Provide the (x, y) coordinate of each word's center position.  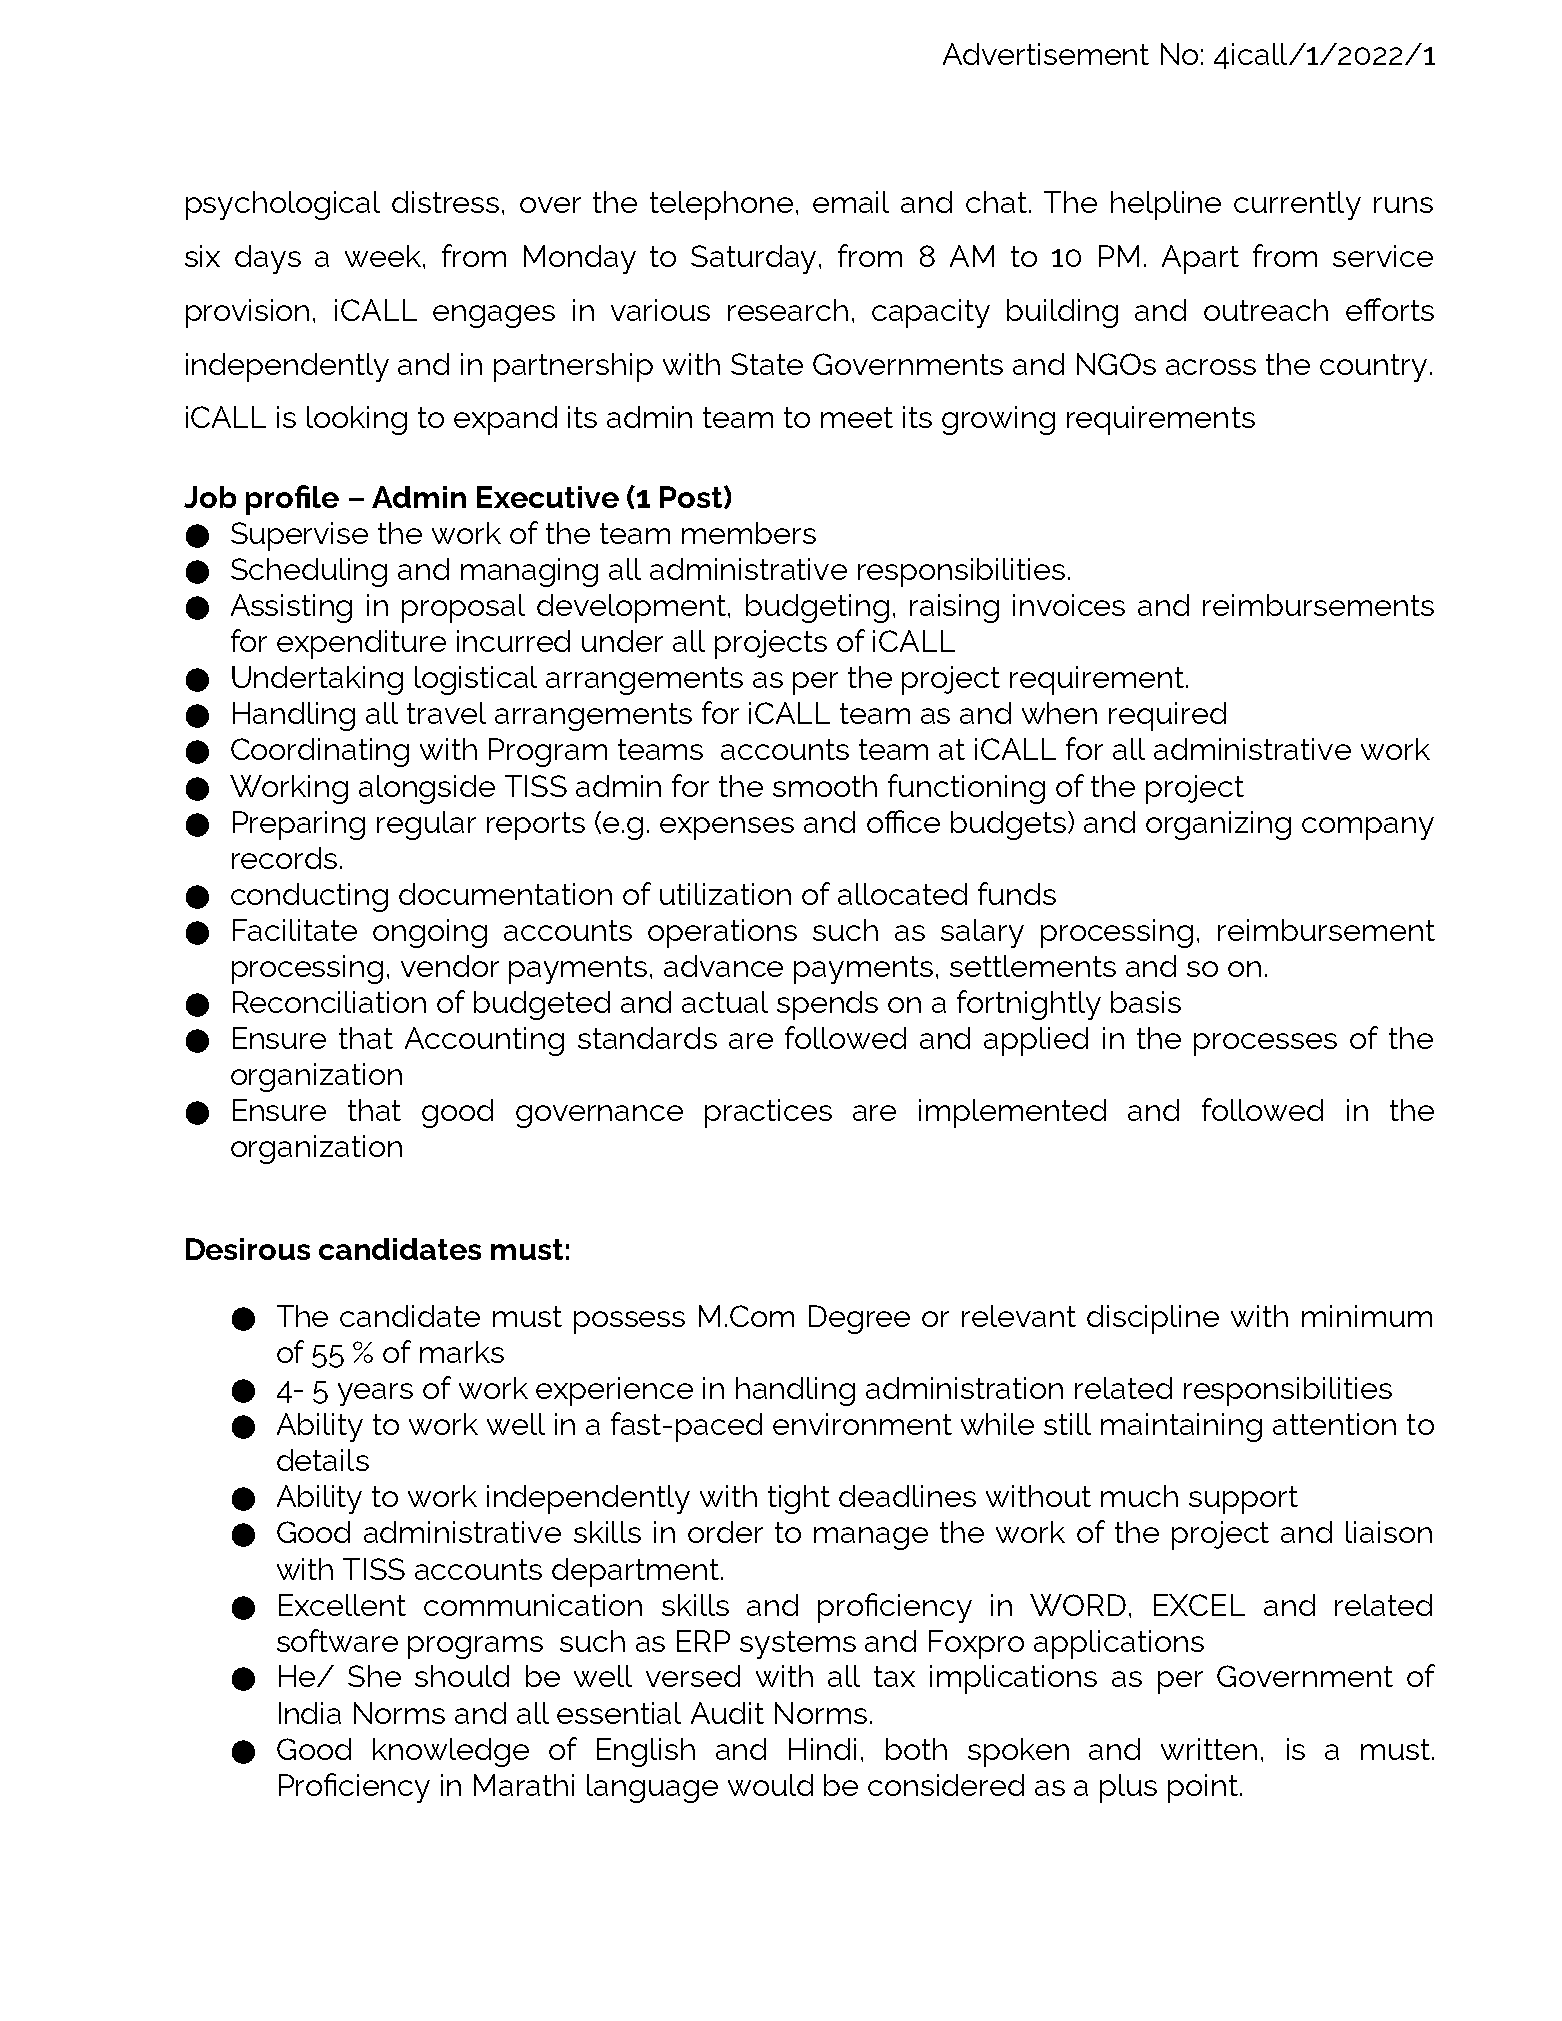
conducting (309, 897)
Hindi (822, 1749)
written (1209, 1749)
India (310, 1713)
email (851, 202)
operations (722, 933)
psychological (283, 205)
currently (1297, 205)
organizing (1218, 825)
